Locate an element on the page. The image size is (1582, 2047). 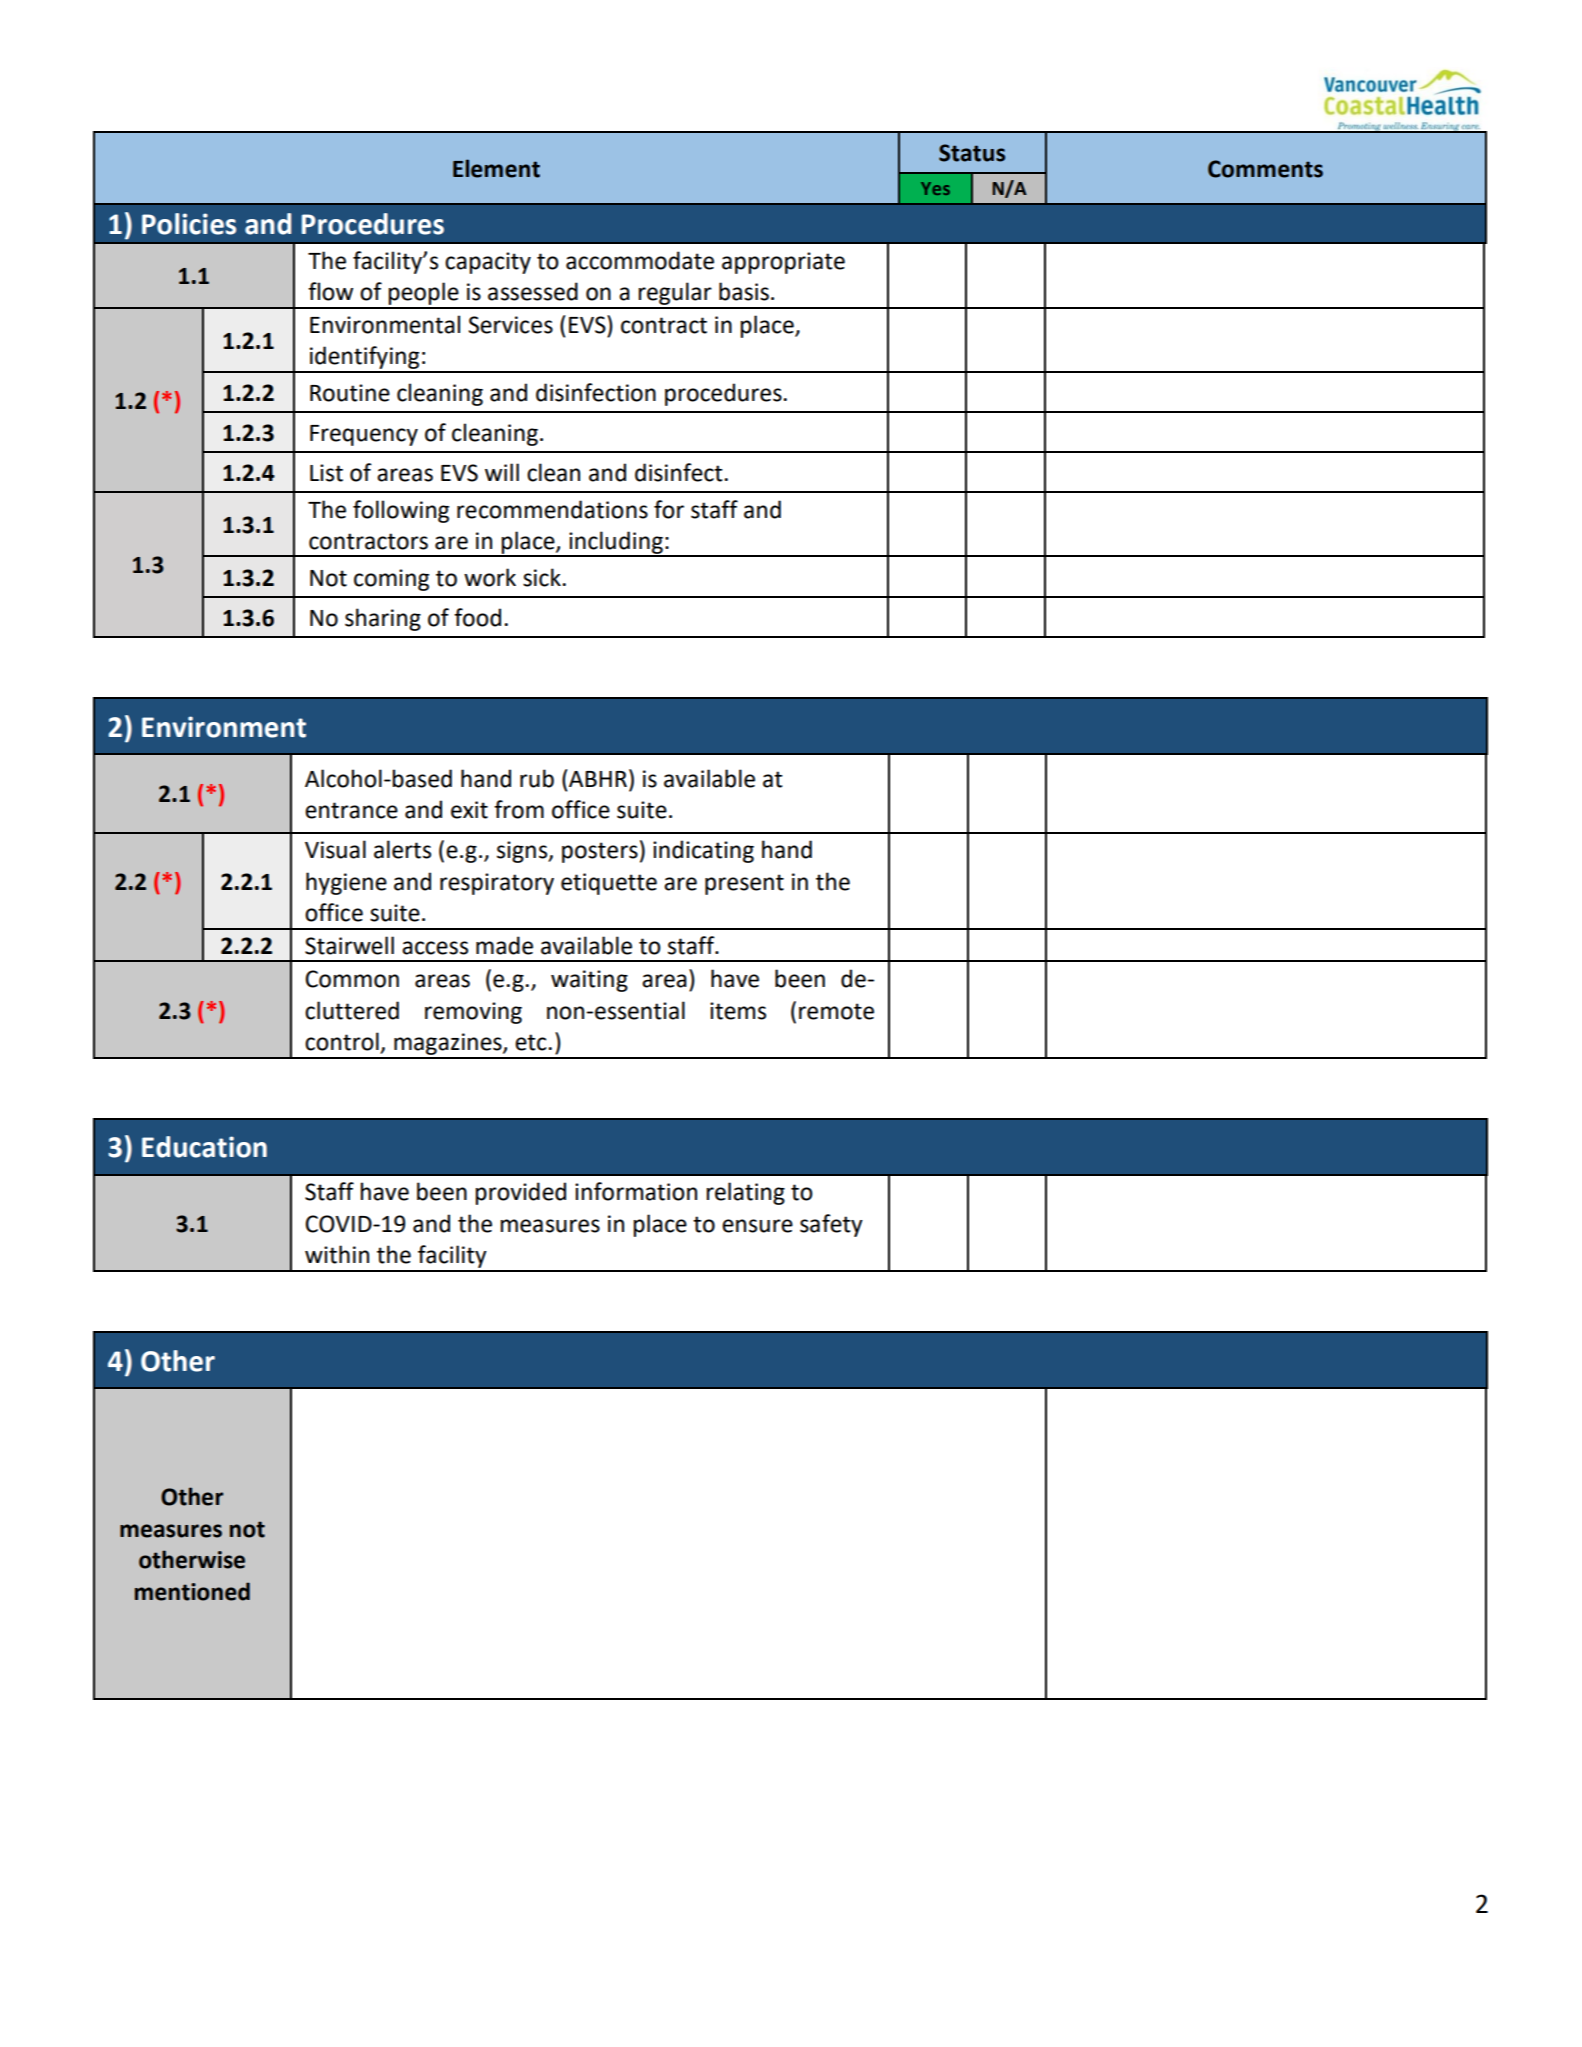
remote is located at coordinates (836, 1011).
